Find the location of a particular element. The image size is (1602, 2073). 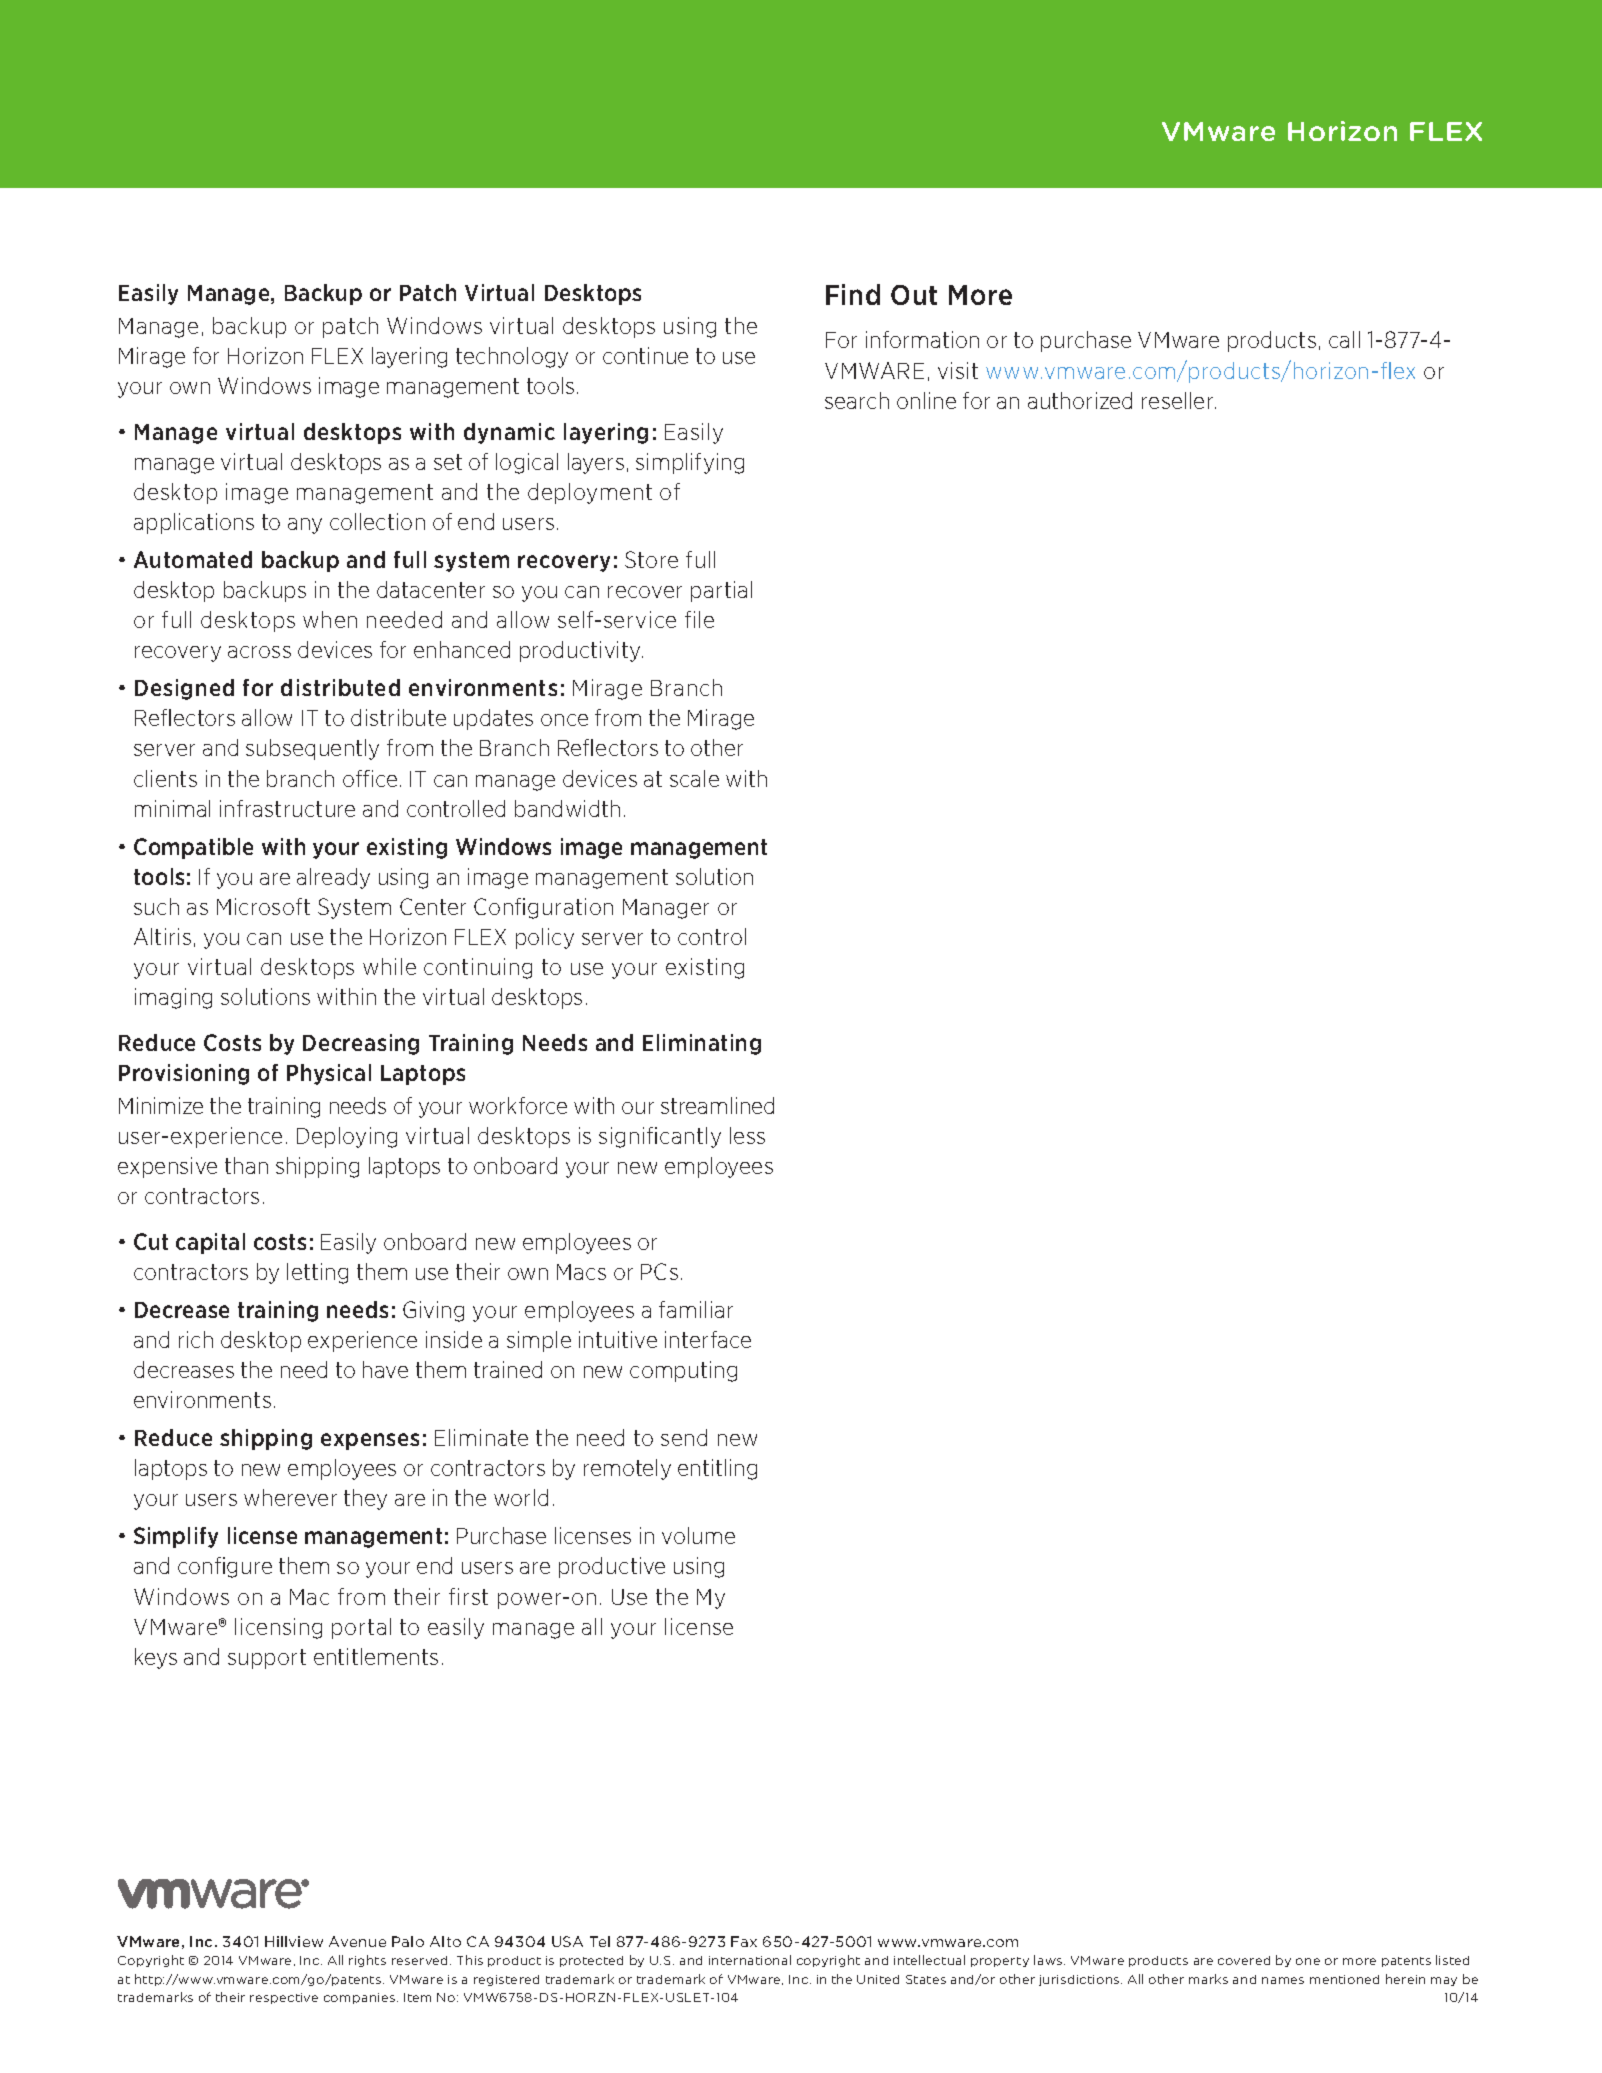

technology is located at coordinates (512, 357).
